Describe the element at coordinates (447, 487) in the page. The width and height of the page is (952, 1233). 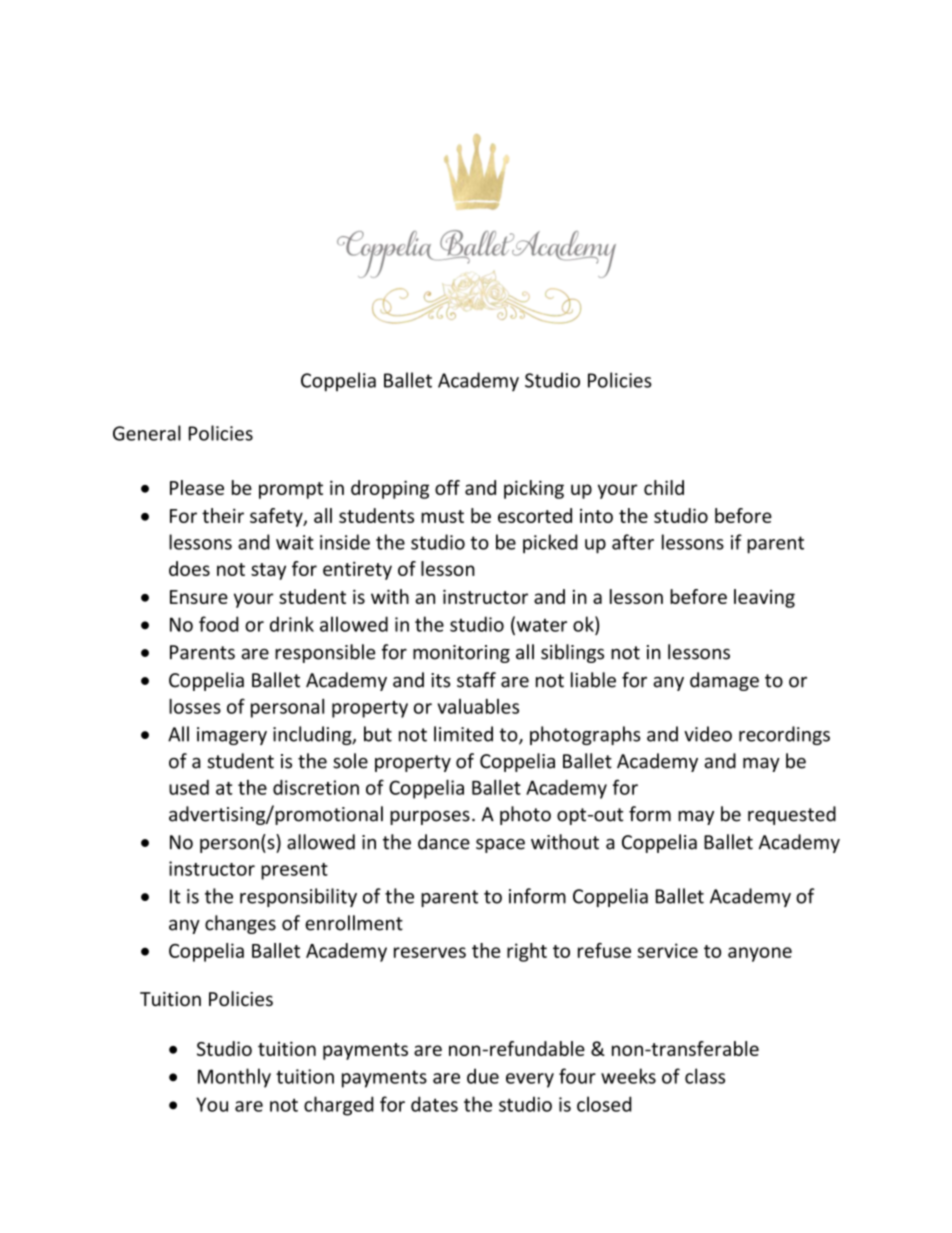
I see `off` at that location.
